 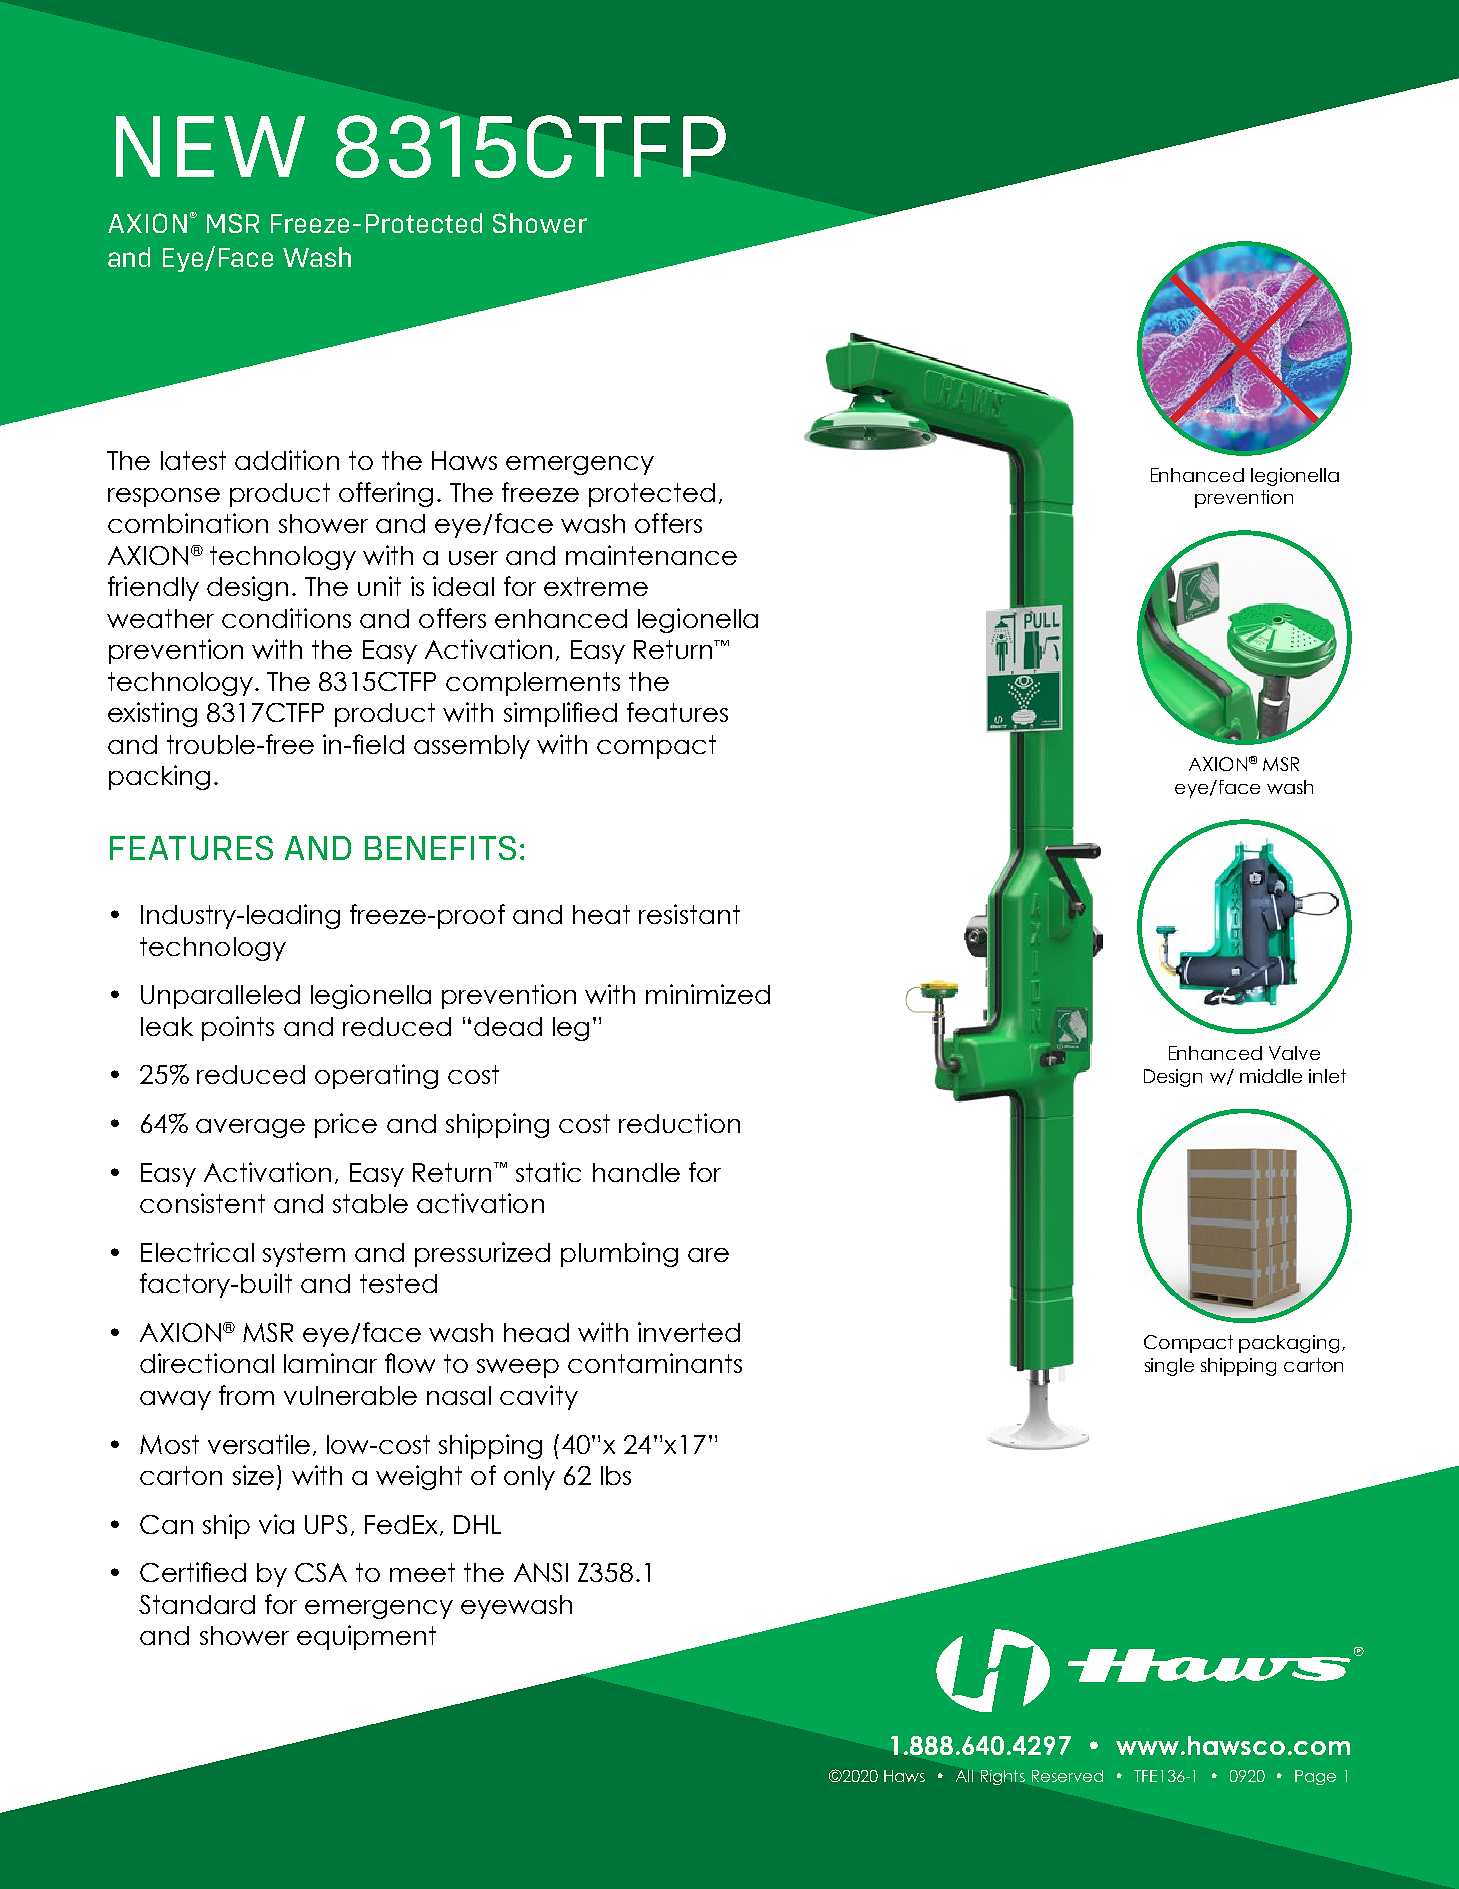 I want to click on conditions, so click(x=286, y=618).
